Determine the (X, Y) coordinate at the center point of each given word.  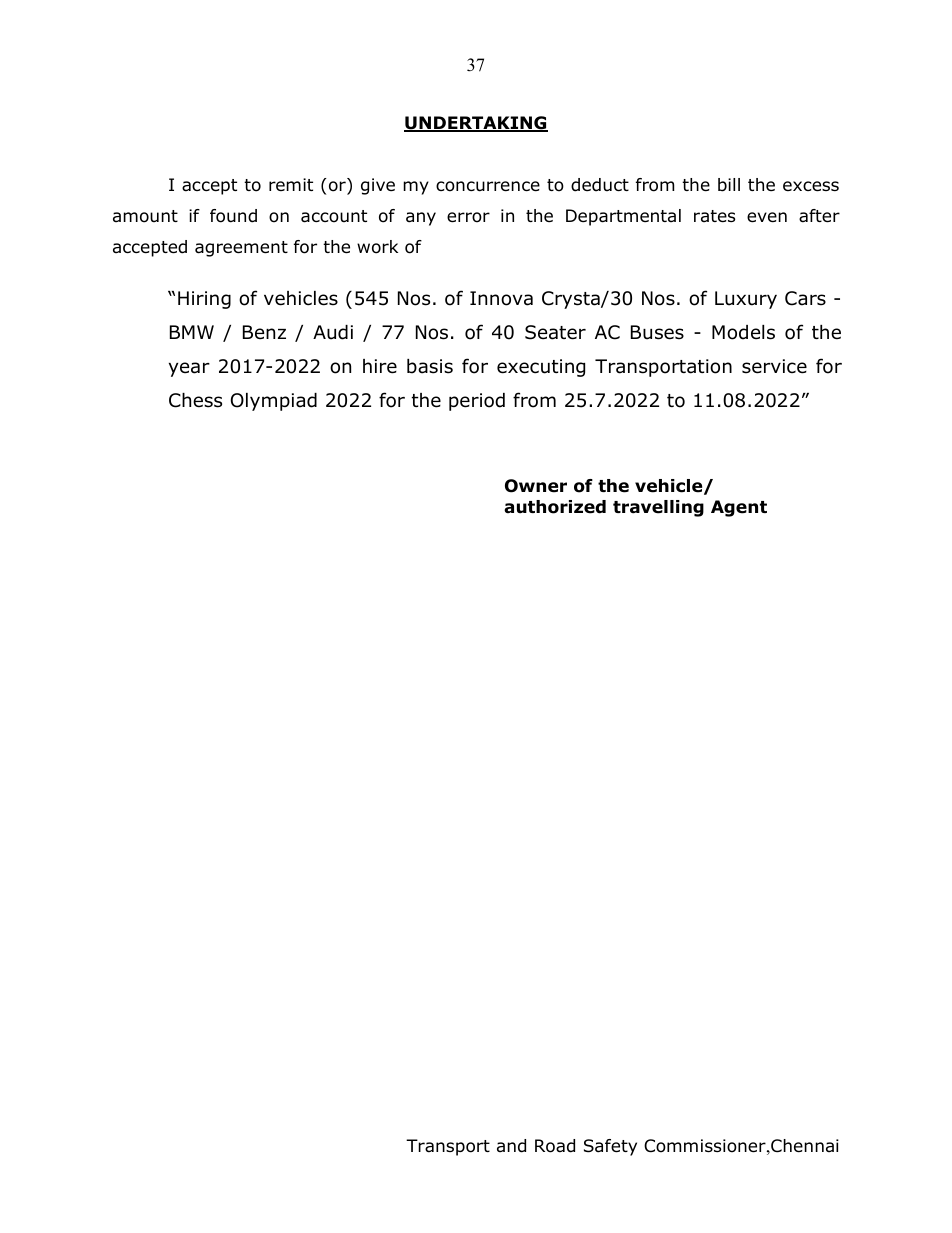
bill (729, 185)
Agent (739, 508)
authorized (555, 507)
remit (291, 184)
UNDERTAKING (476, 124)
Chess (195, 400)
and (511, 1146)
